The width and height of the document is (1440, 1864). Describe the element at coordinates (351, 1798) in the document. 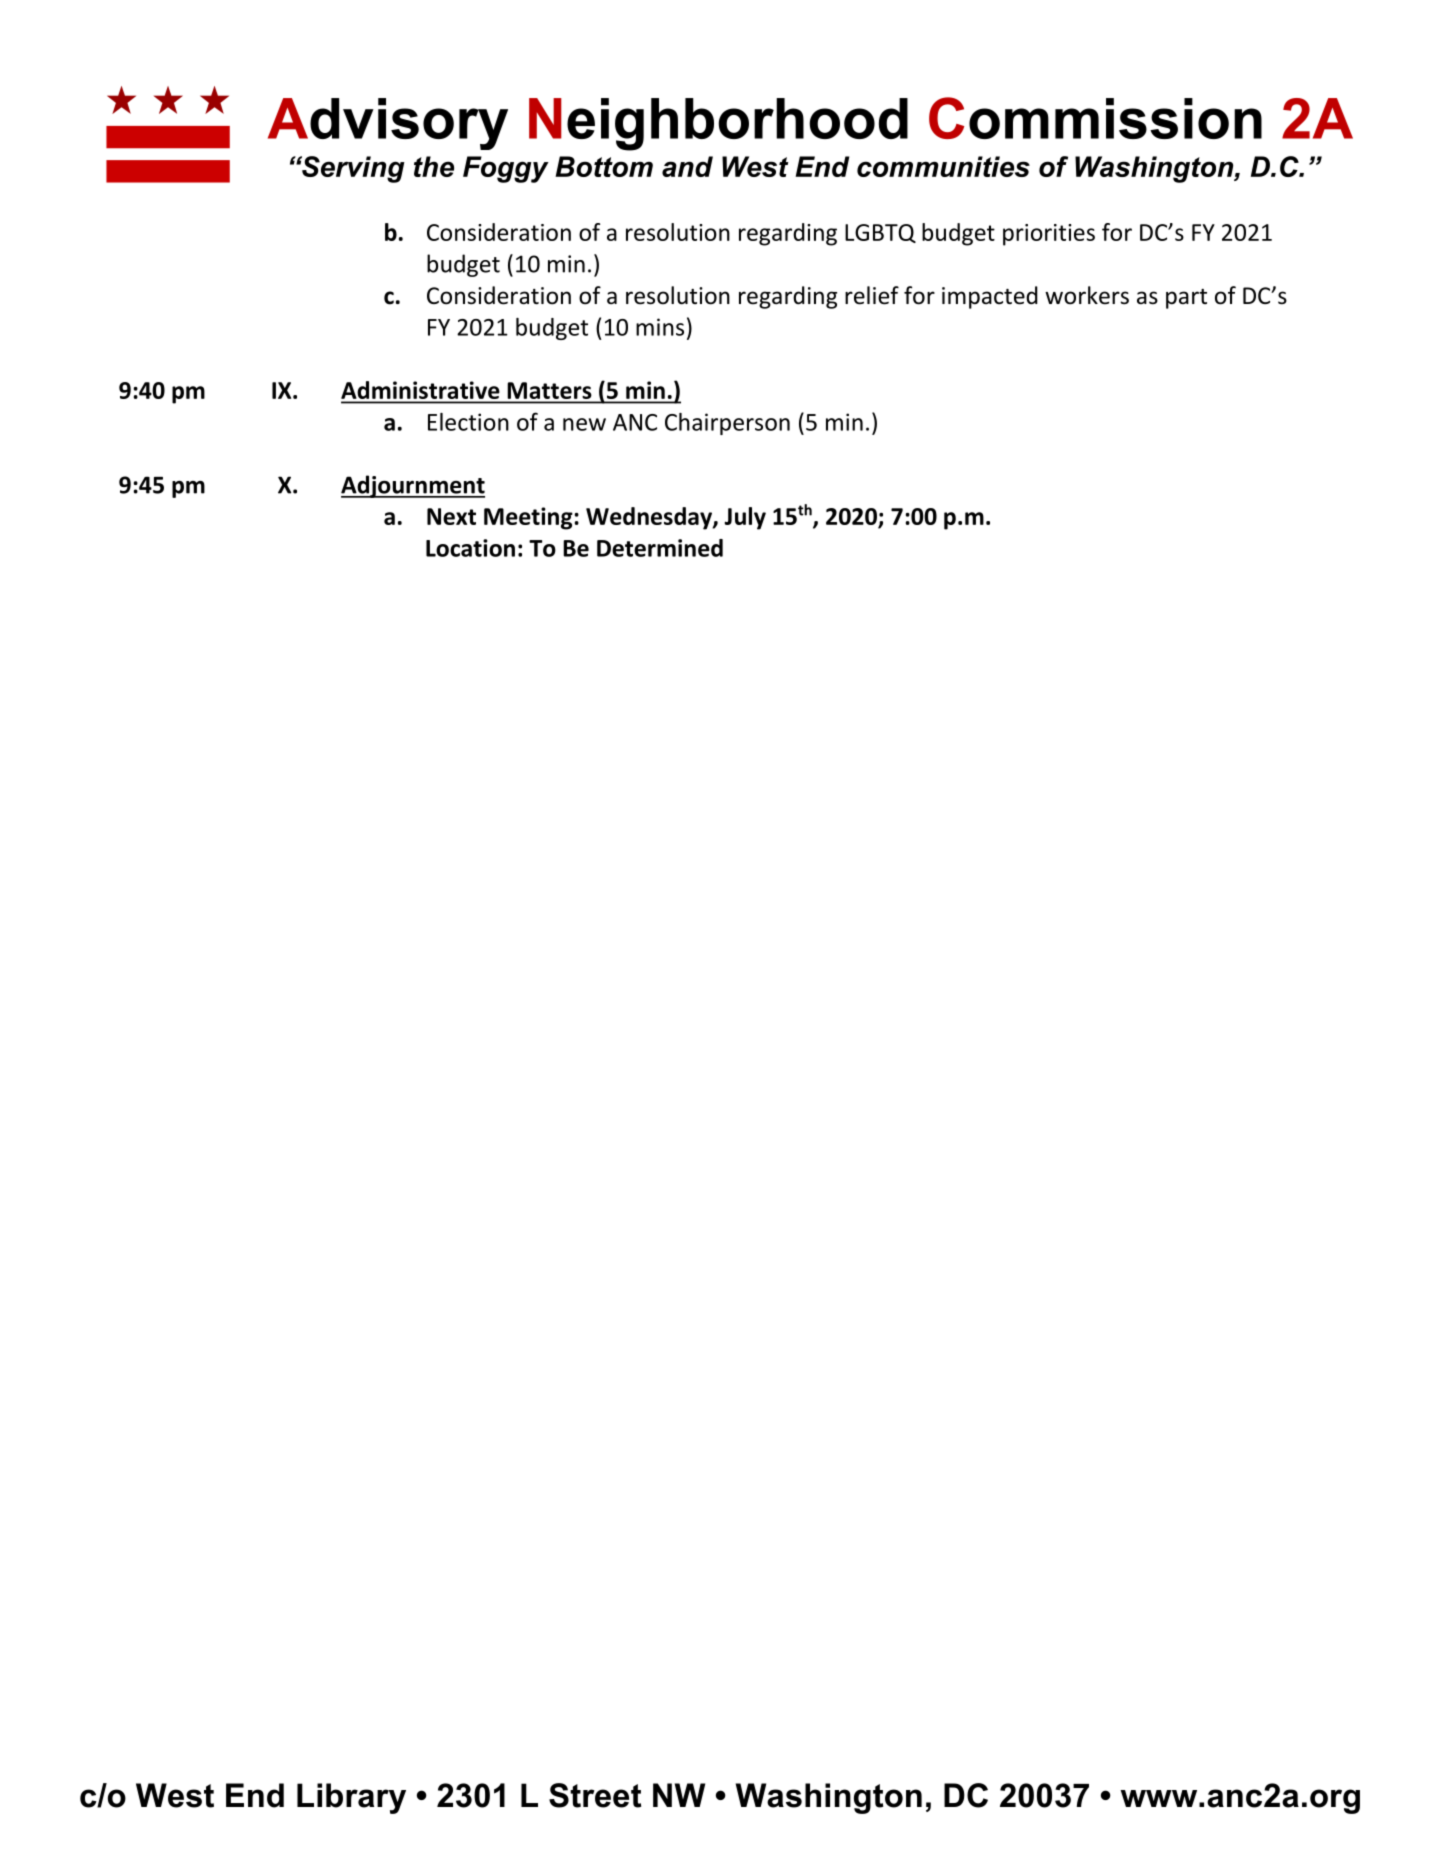

I see `Library` at that location.
